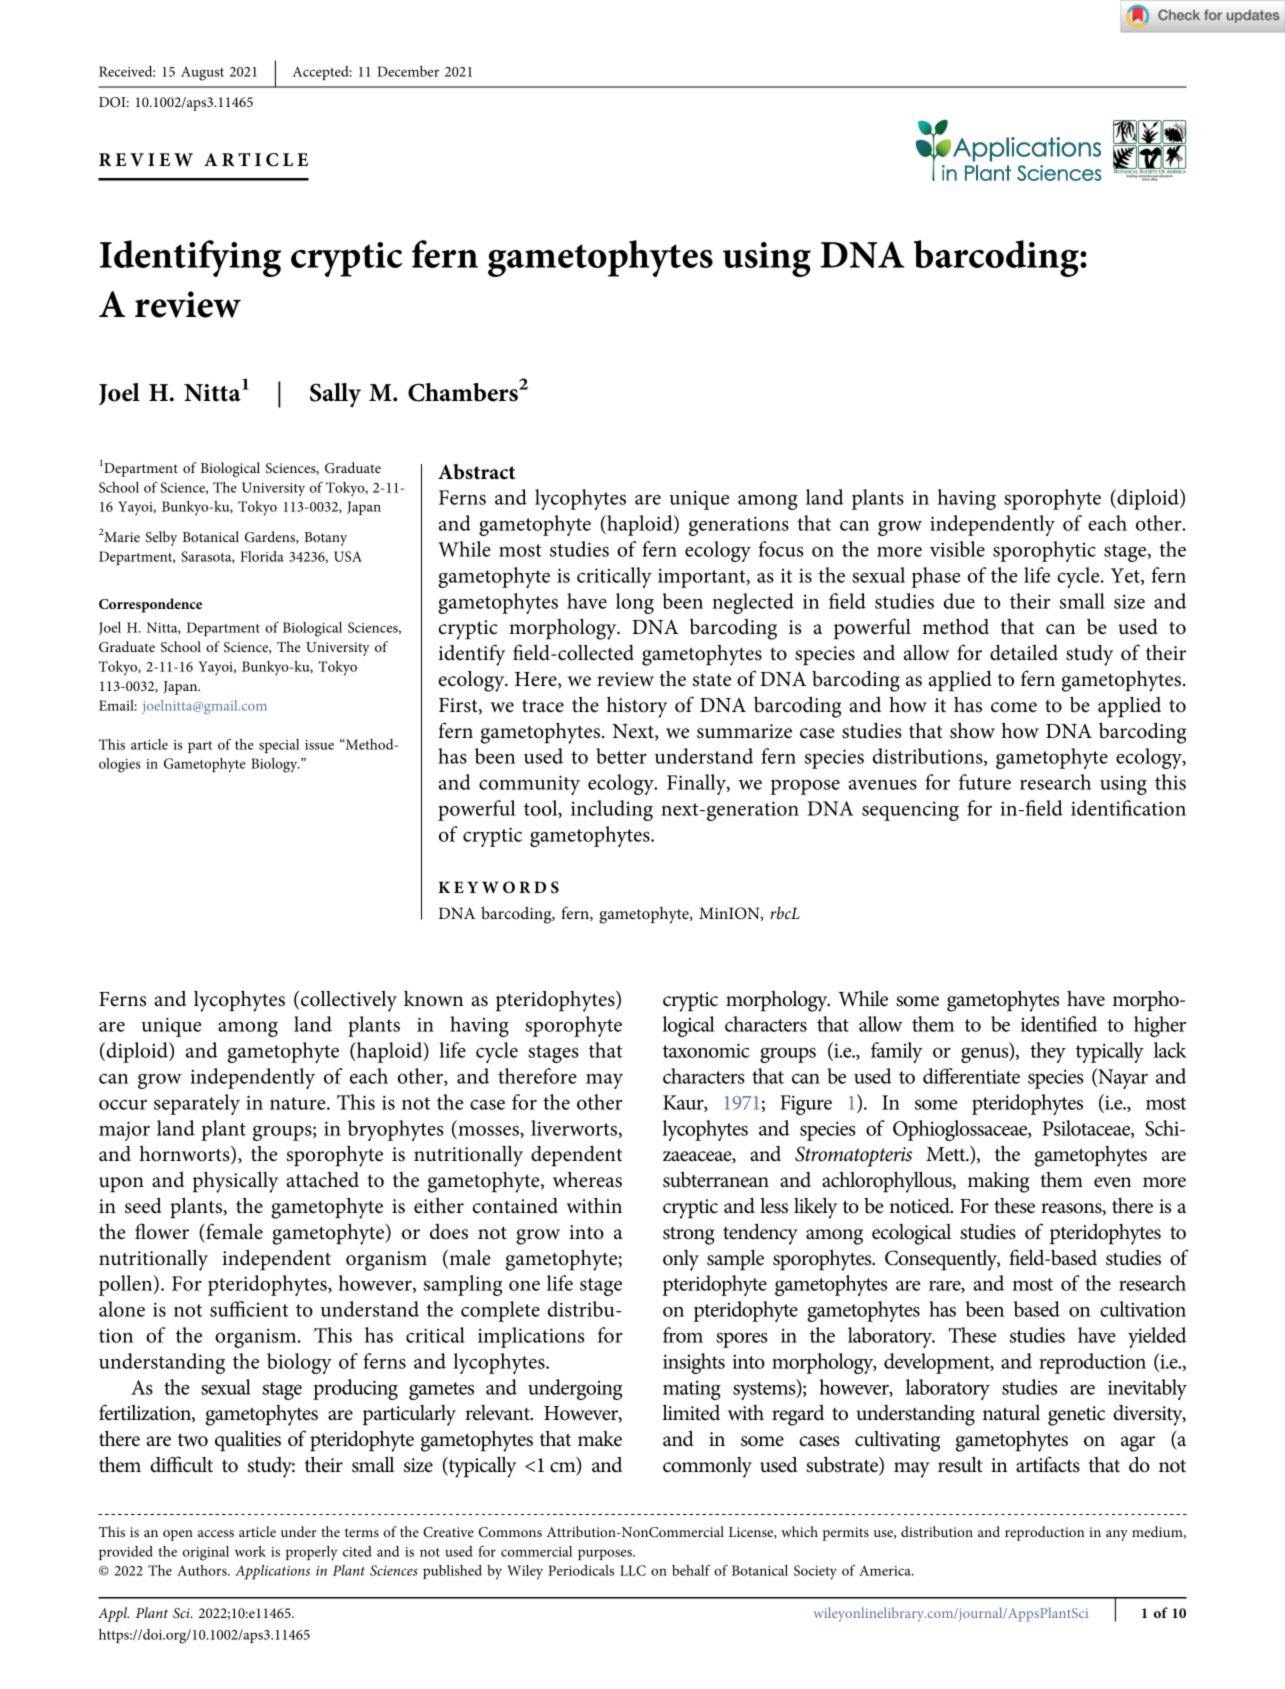 This page has height=1689, width=1285. What do you see at coordinates (202, 74) in the page?
I see `August` at bounding box center [202, 74].
